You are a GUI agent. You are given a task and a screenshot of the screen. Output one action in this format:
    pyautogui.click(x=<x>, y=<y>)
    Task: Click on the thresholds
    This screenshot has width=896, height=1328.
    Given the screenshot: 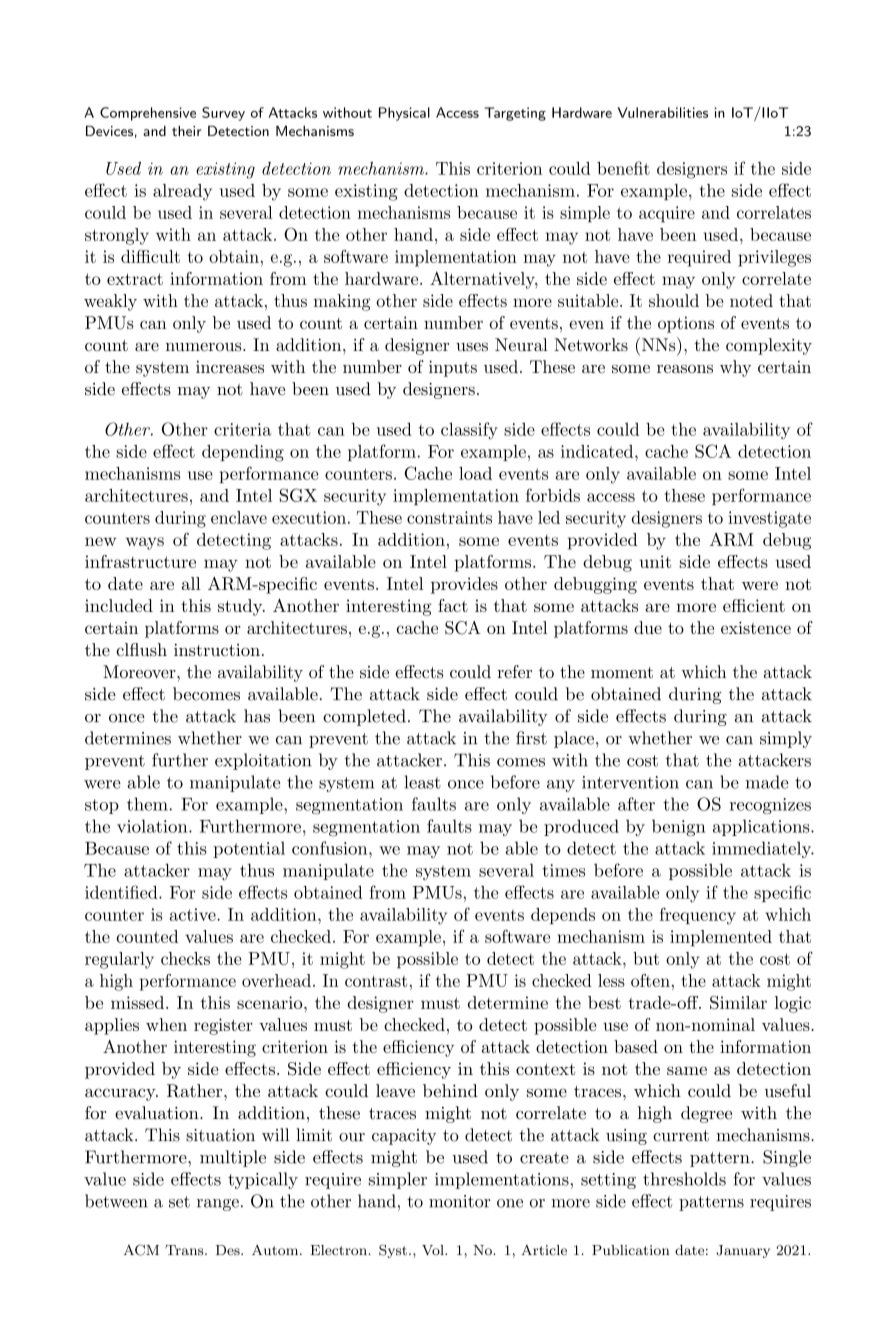 What is the action you would take?
    pyautogui.click(x=684, y=1179)
